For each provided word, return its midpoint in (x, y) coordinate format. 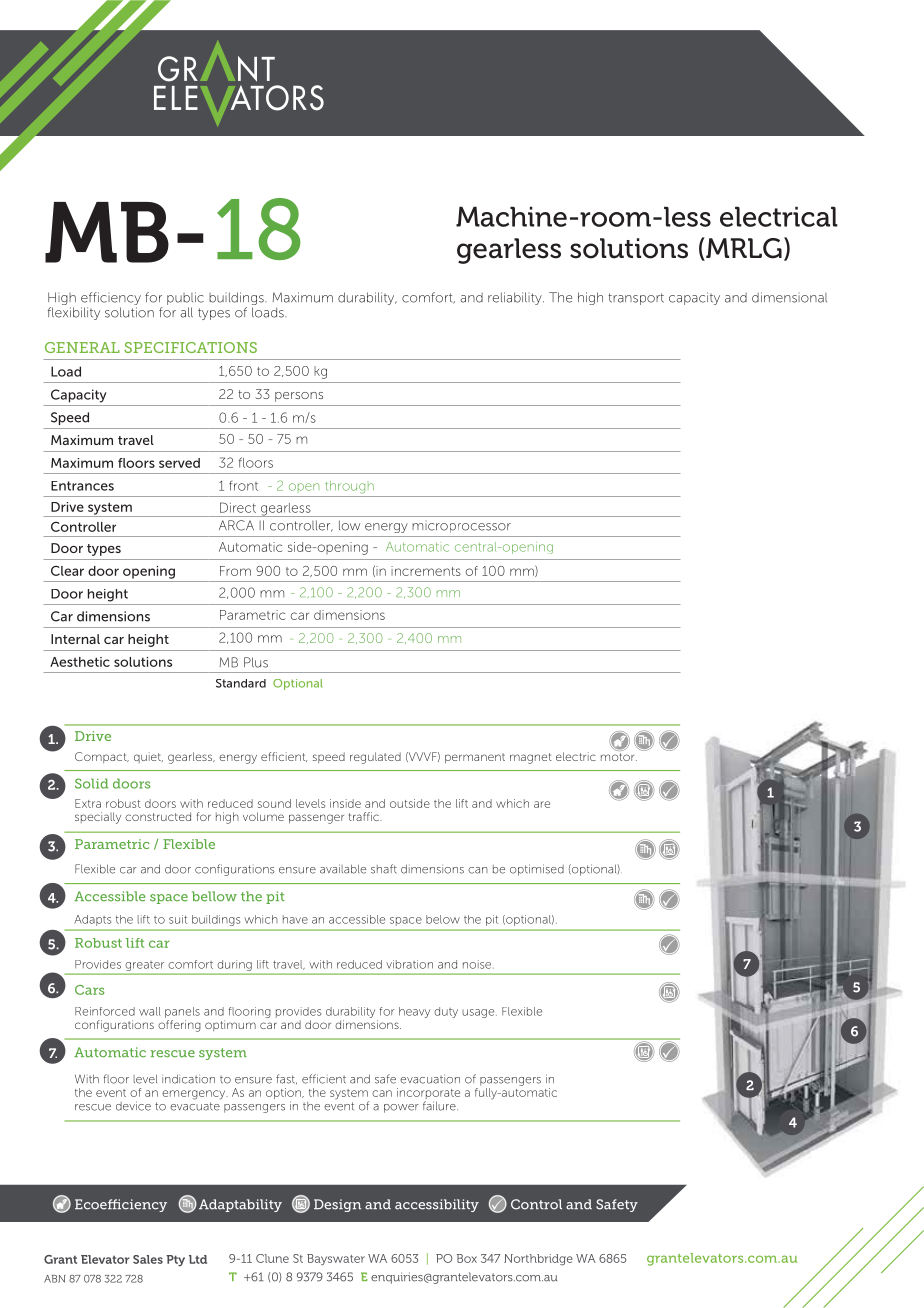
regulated (375, 758)
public (185, 298)
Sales (148, 1259)
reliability (516, 298)
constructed (158, 816)
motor (619, 757)
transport (636, 299)
